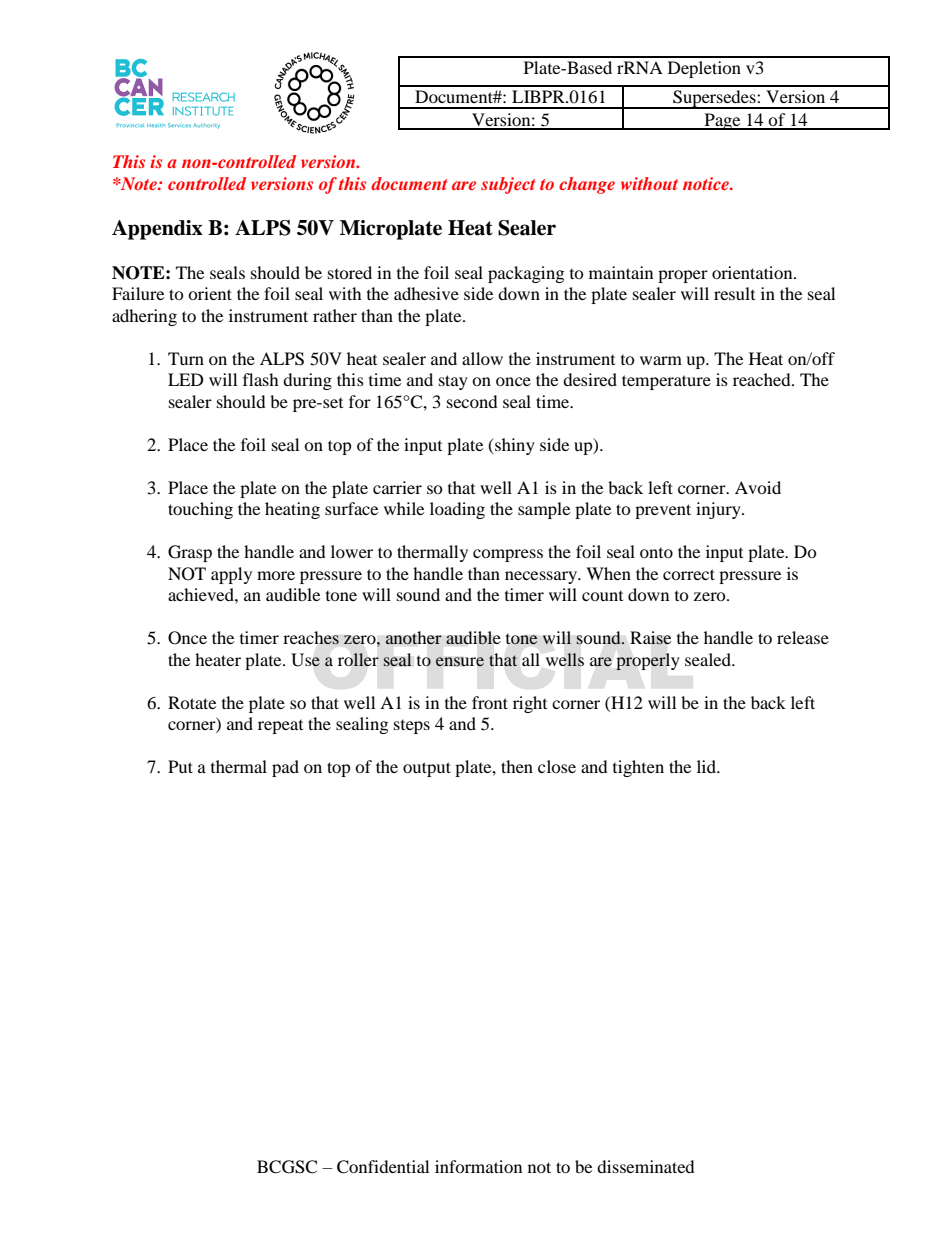 The width and height of the screenshot is (952, 1233). What do you see at coordinates (689, 574) in the screenshot?
I see `correct` at bounding box center [689, 574].
